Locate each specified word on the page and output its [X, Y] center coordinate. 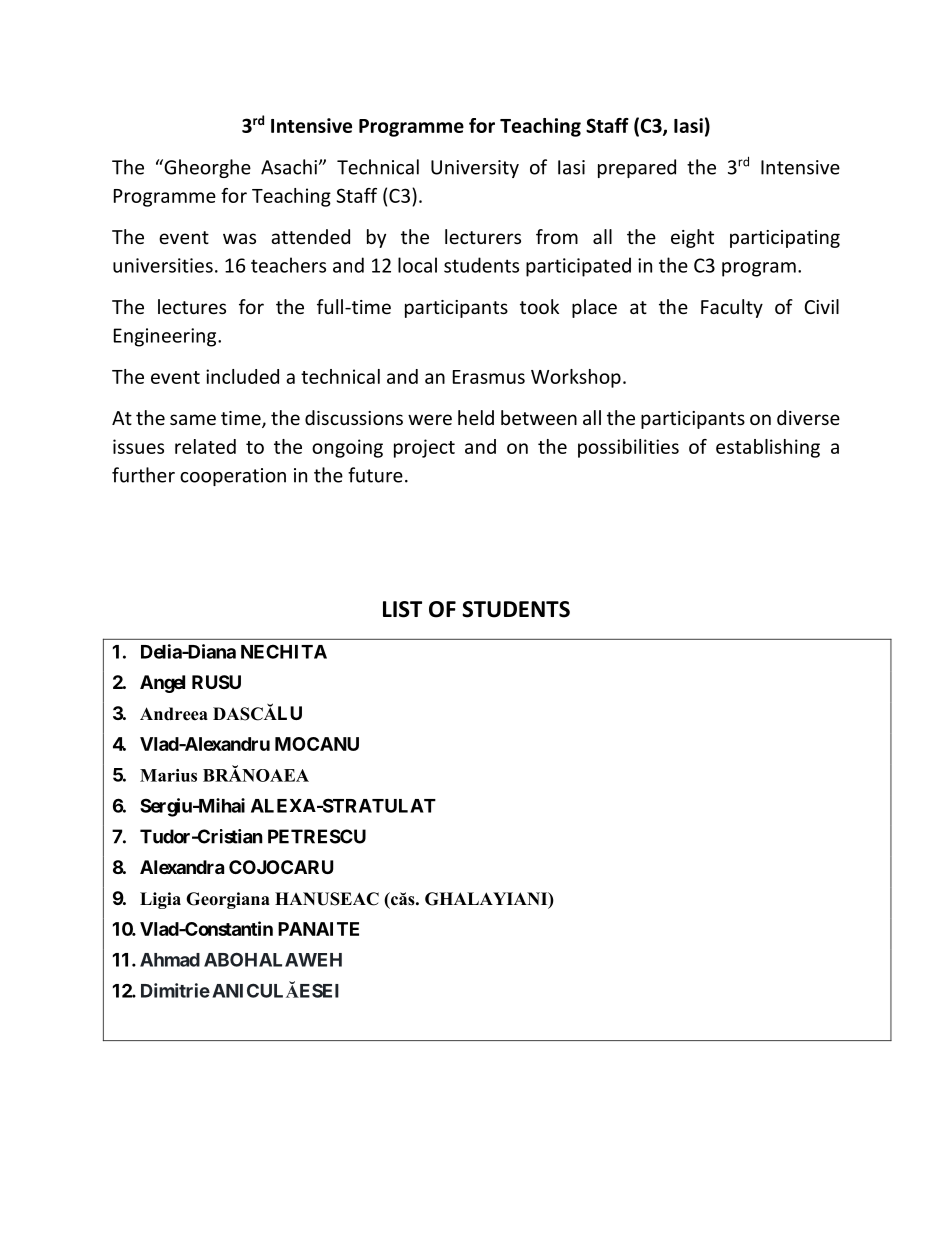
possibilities [628, 448]
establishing [768, 448]
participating [785, 239]
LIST [402, 609]
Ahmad [170, 960]
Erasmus [489, 377]
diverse [808, 417]
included [242, 376]
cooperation [233, 477]
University [475, 169]
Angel [162, 684]
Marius [168, 775]
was [239, 238]
